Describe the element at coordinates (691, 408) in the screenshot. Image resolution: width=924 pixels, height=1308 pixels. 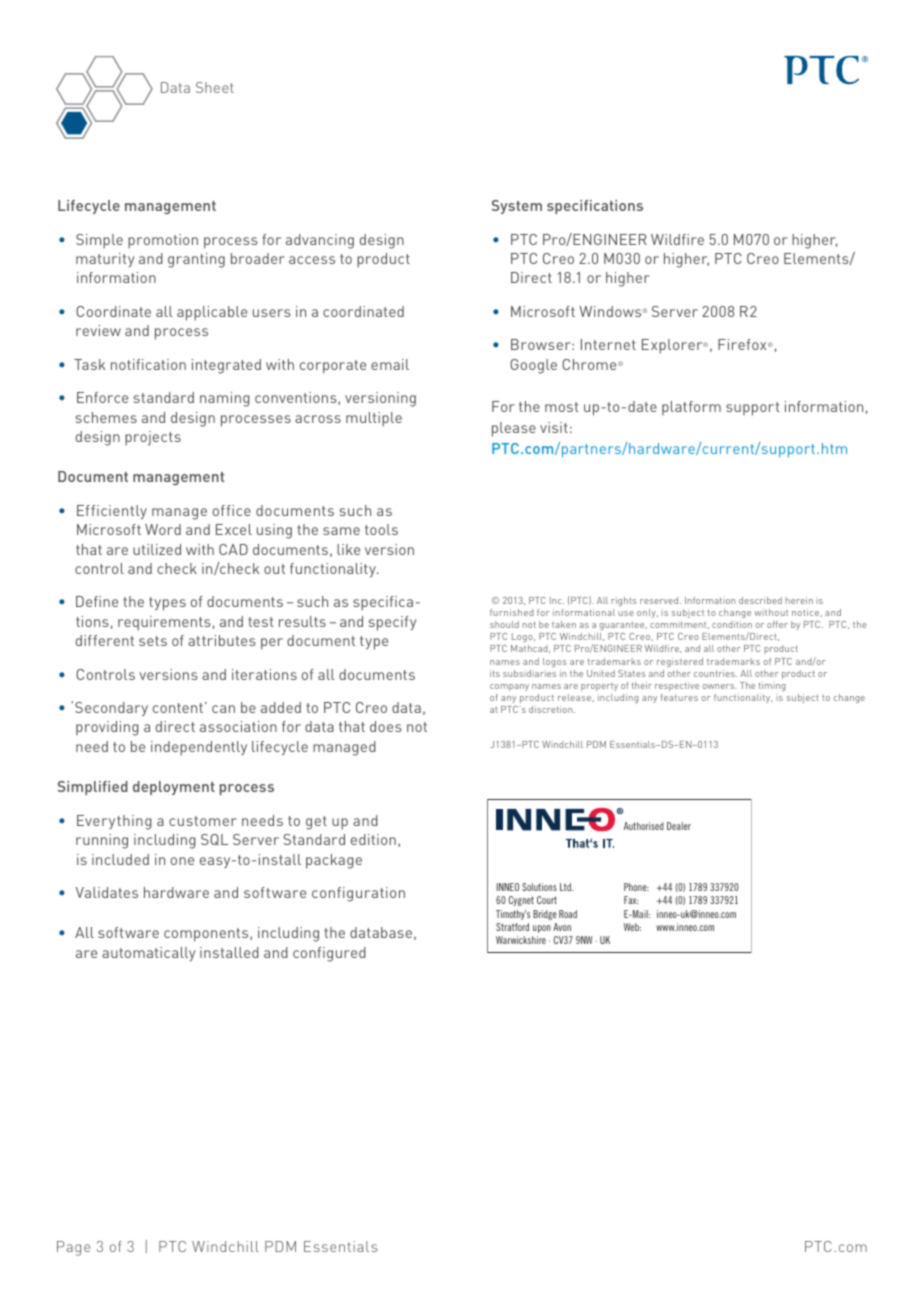
I see `platform` at that location.
